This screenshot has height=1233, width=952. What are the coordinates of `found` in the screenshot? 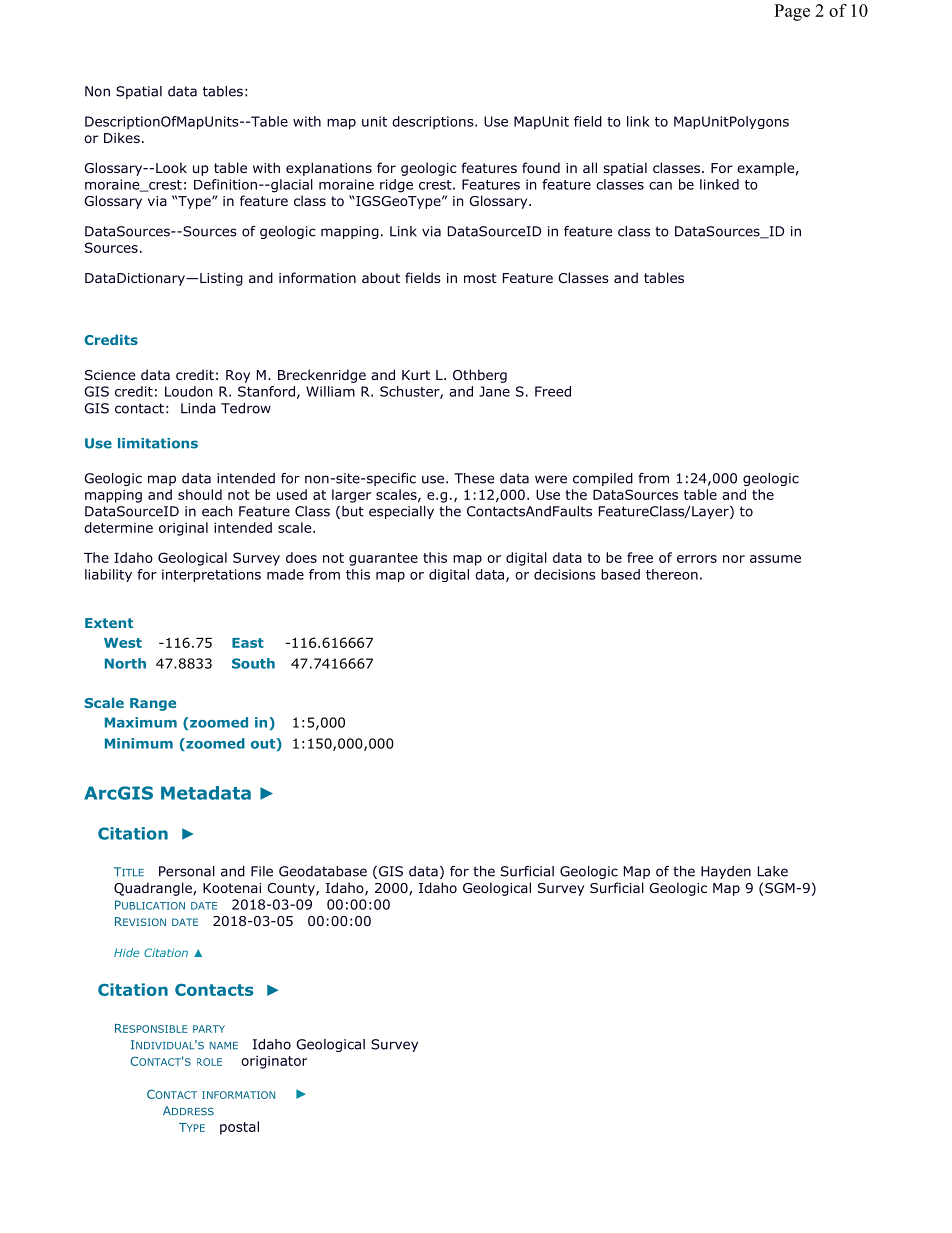 It's located at (541, 167).
